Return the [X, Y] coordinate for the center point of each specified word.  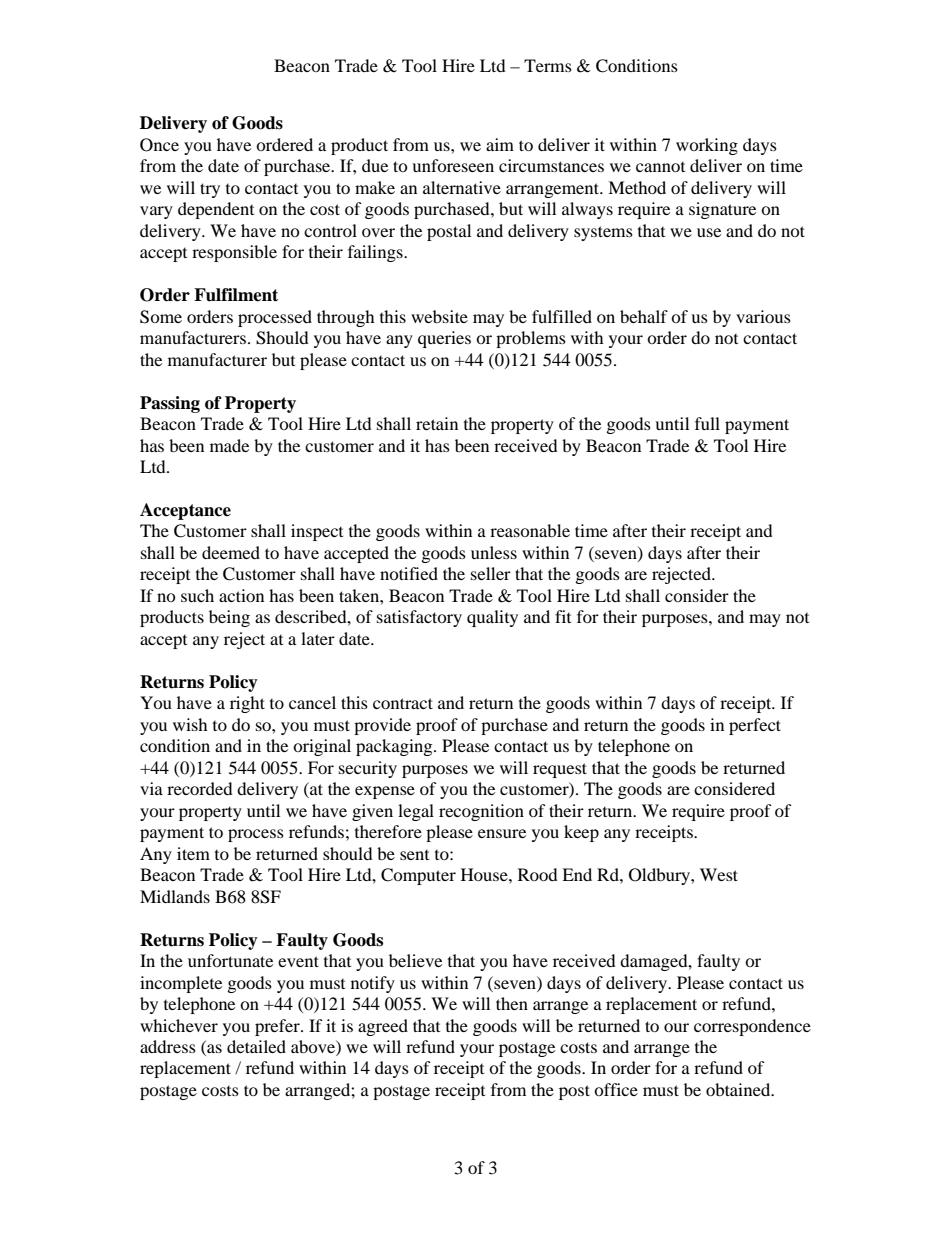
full [707, 423]
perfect [755, 726]
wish [190, 724]
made [229, 445]
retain [437, 423]
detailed [256, 1046]
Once [159, 145]
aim [500, 144]
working [707, 146]
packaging [395, 747]
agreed [383, 1027]
